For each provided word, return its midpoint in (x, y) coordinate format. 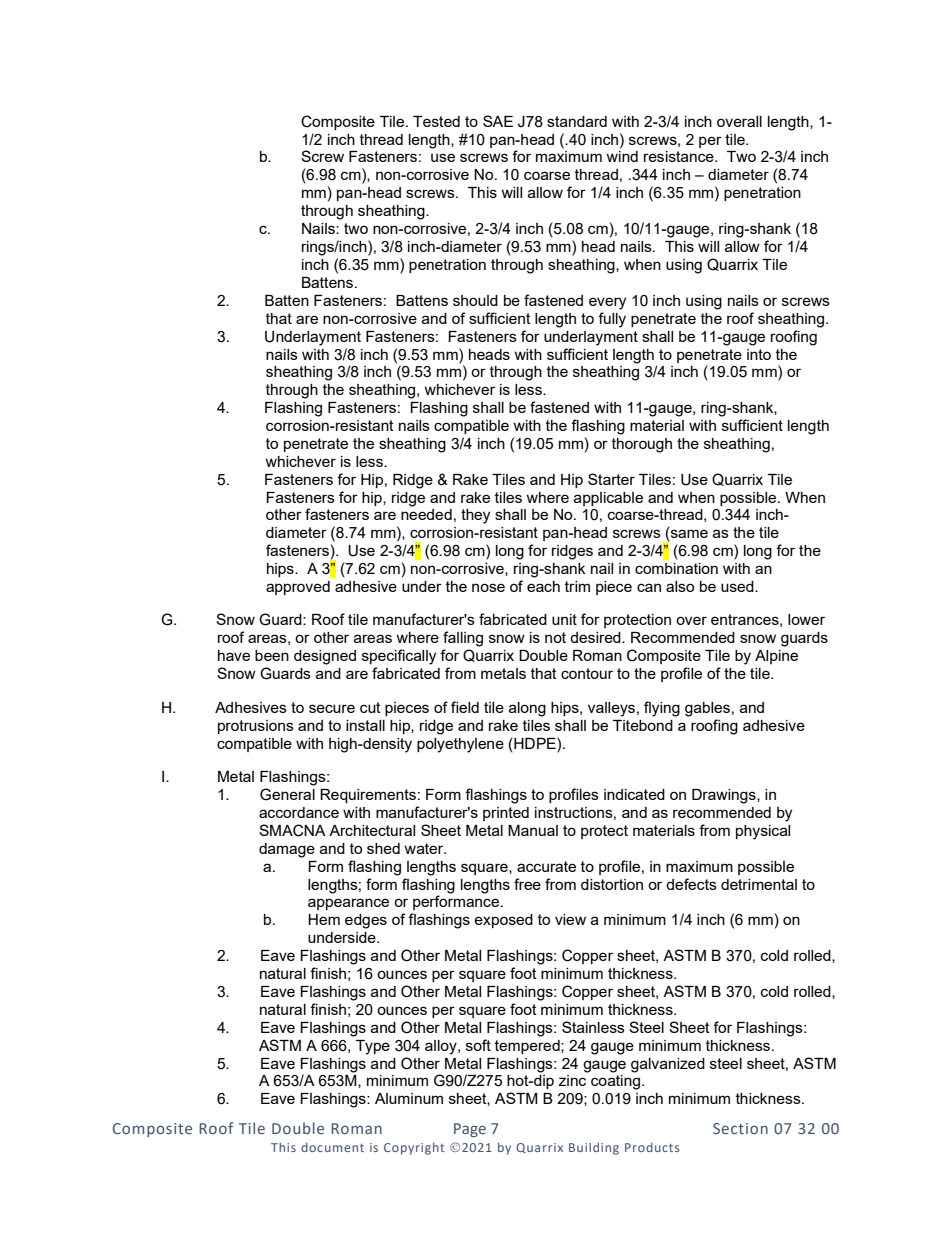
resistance (680, 156)
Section (740, 1128)
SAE (498, 121)
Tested (436, 121)
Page (470, 1130)
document (332, 1147)
